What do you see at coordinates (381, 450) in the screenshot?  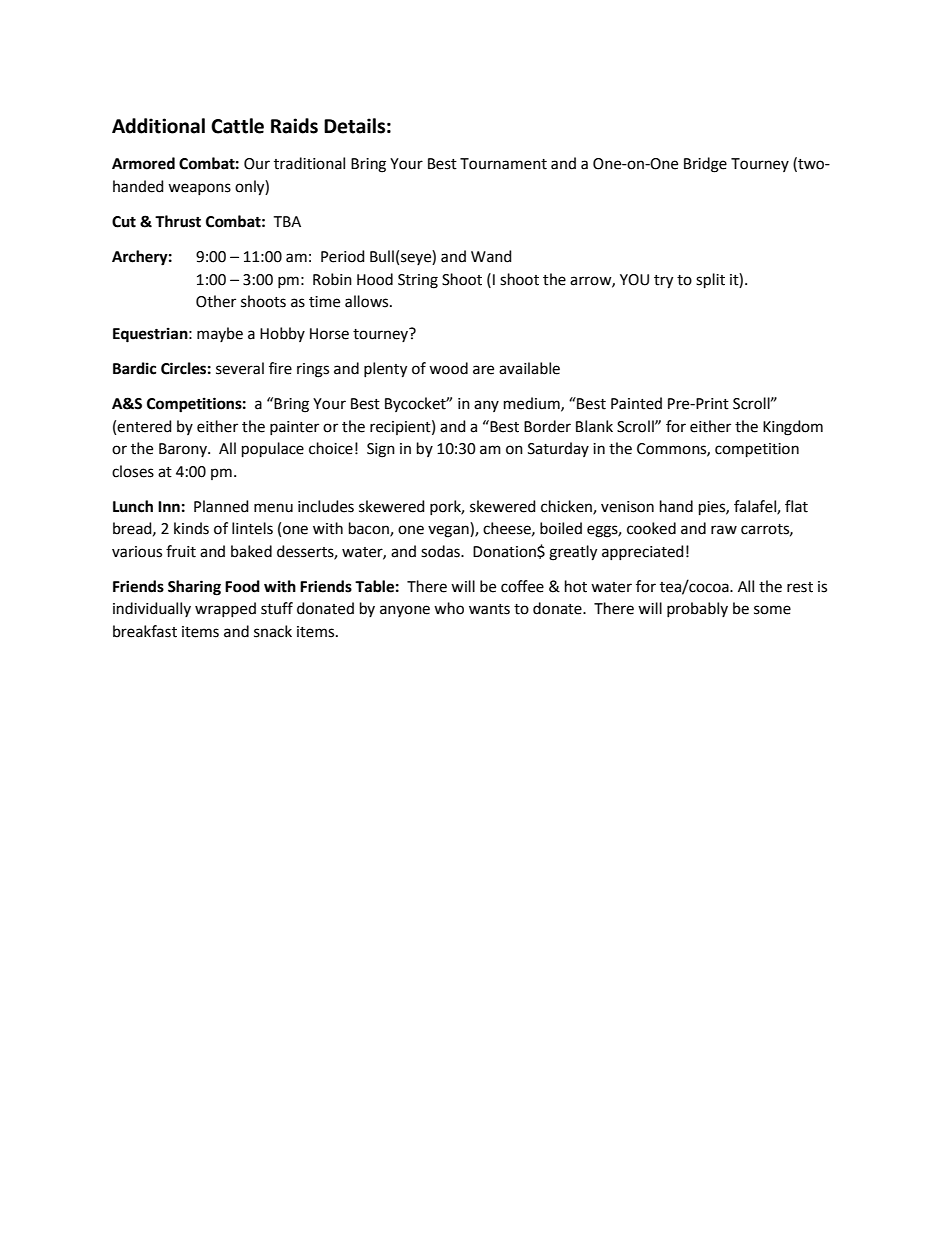 I see `Sign` at bounding box center [381, 450].
